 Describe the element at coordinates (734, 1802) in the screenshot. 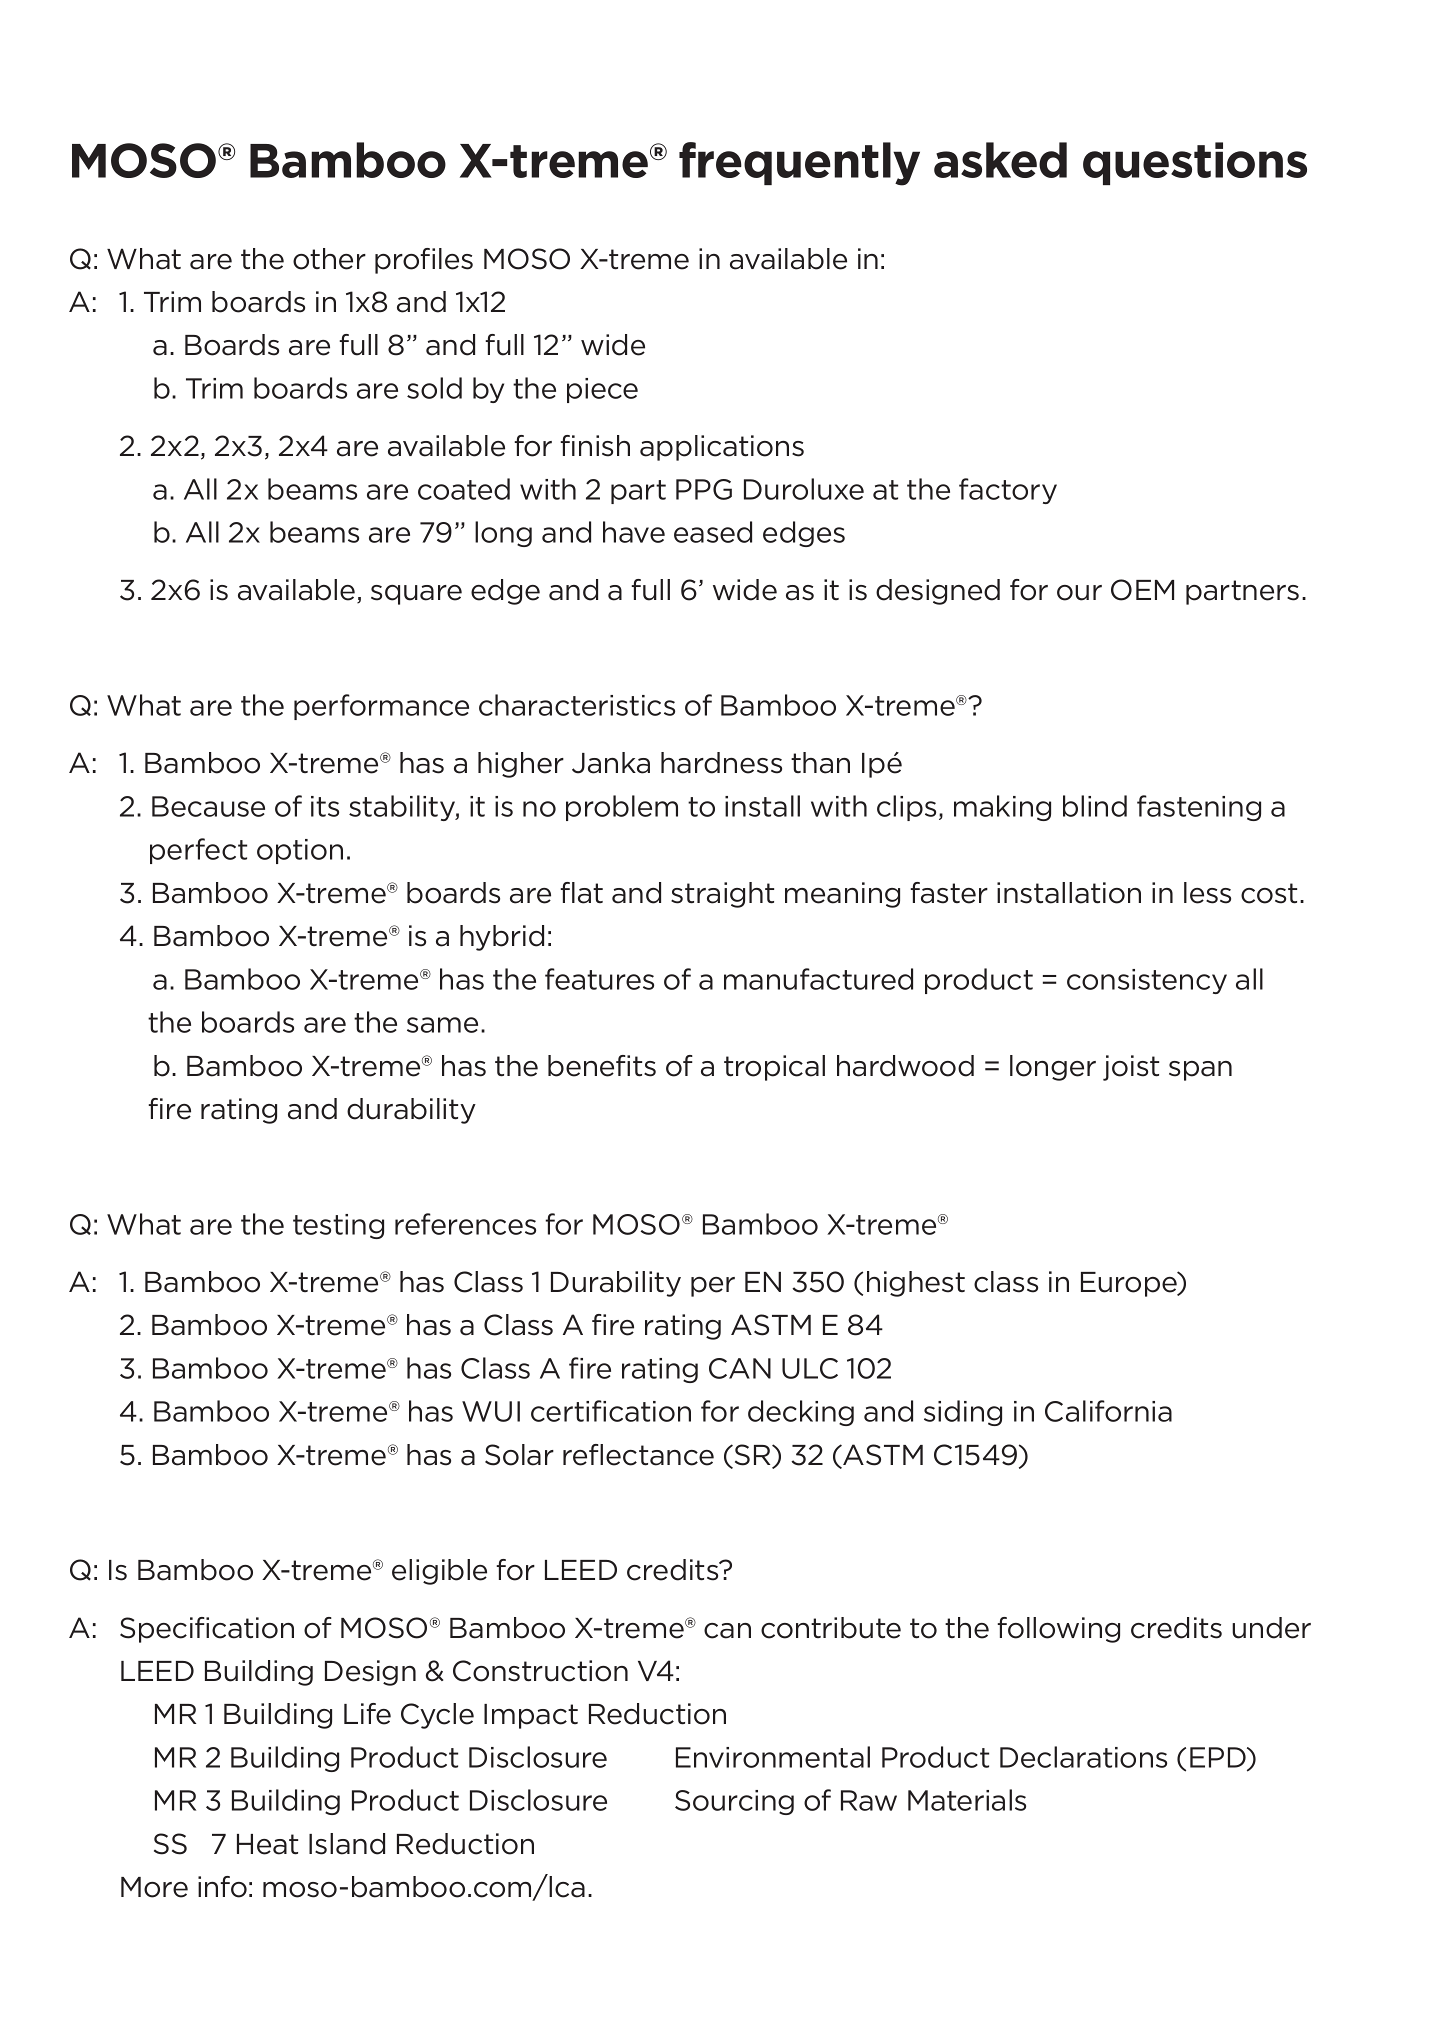

I see `Sourcing` at that location.
